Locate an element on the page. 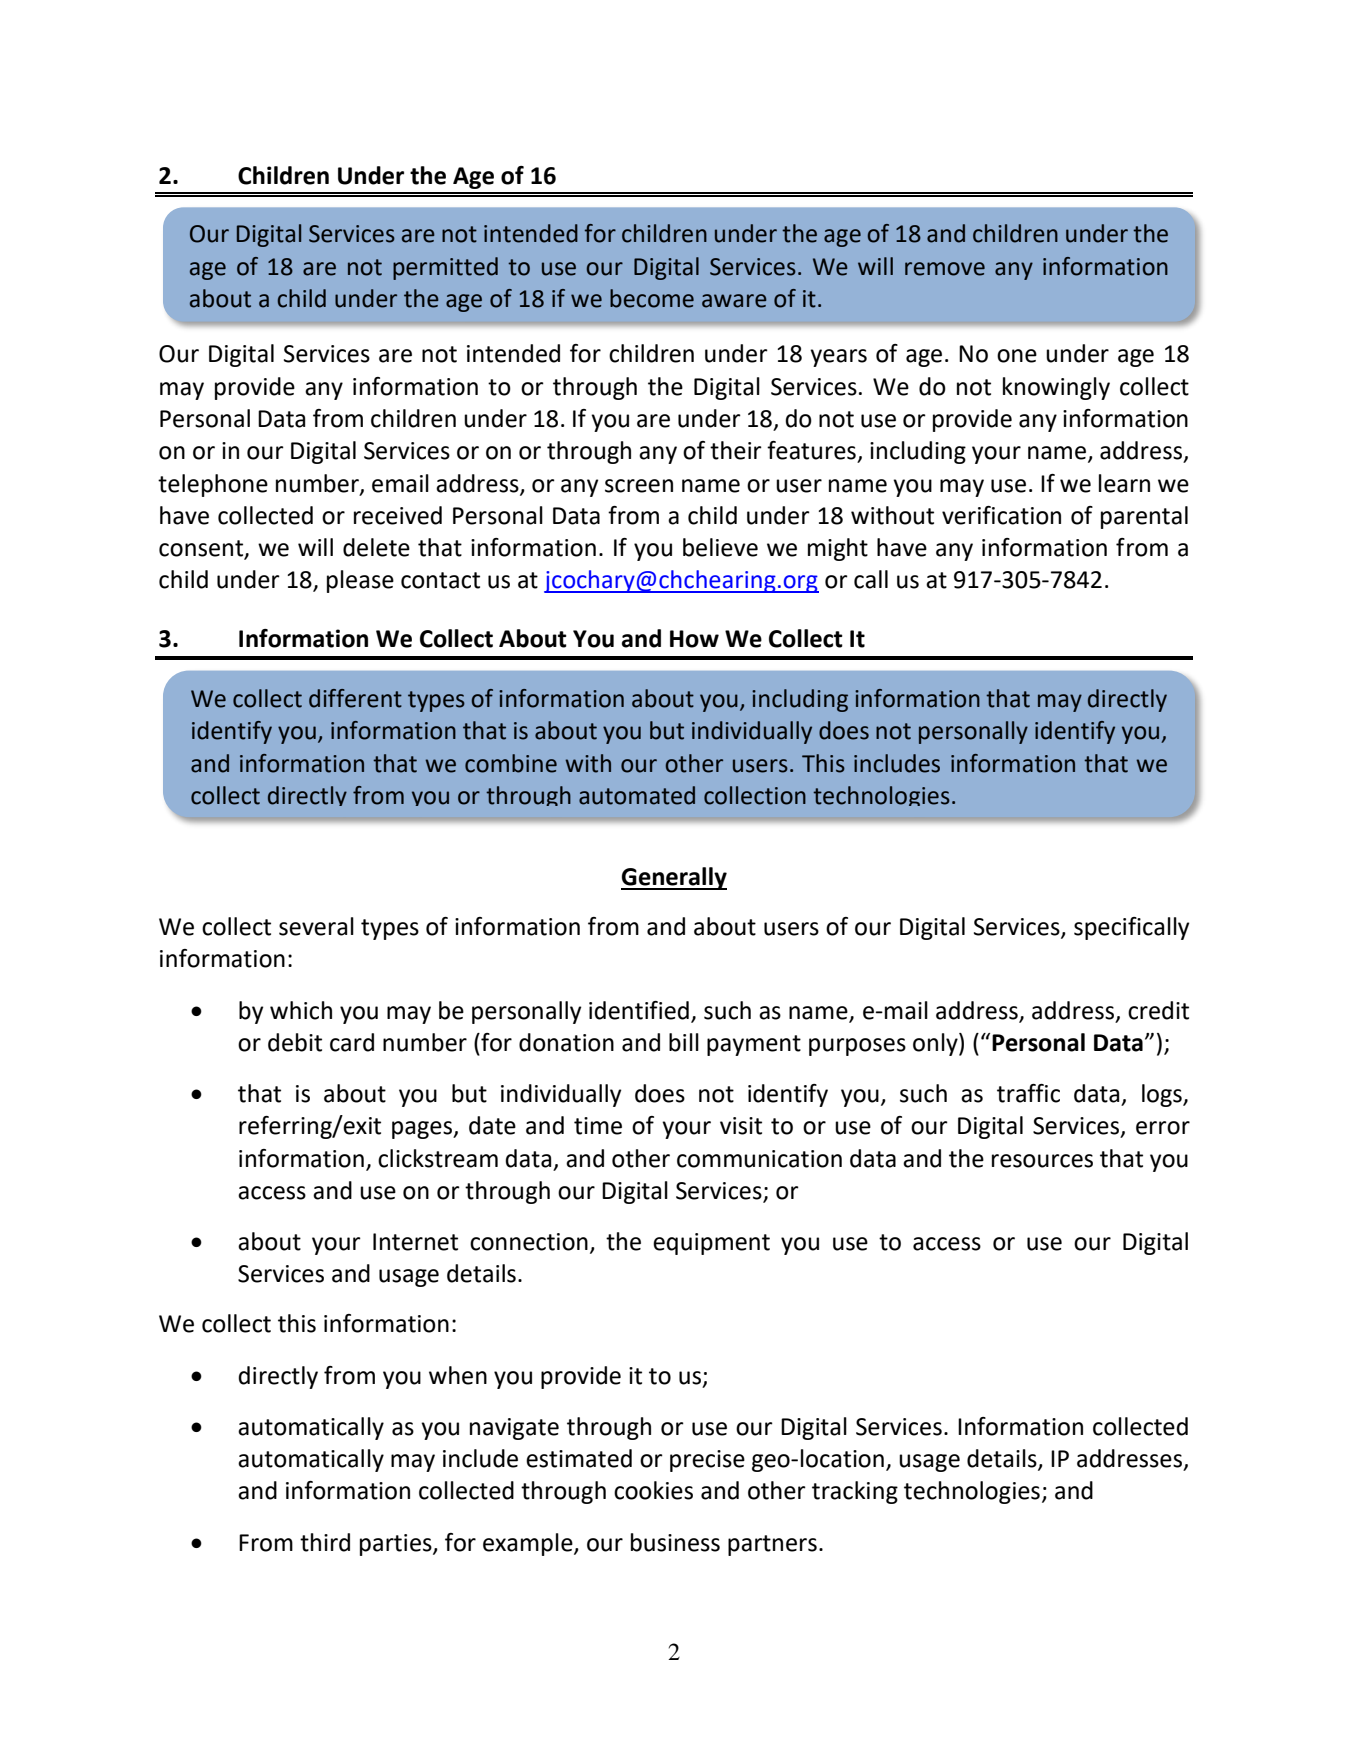  cookies is located at coordinates (653, 1490).
